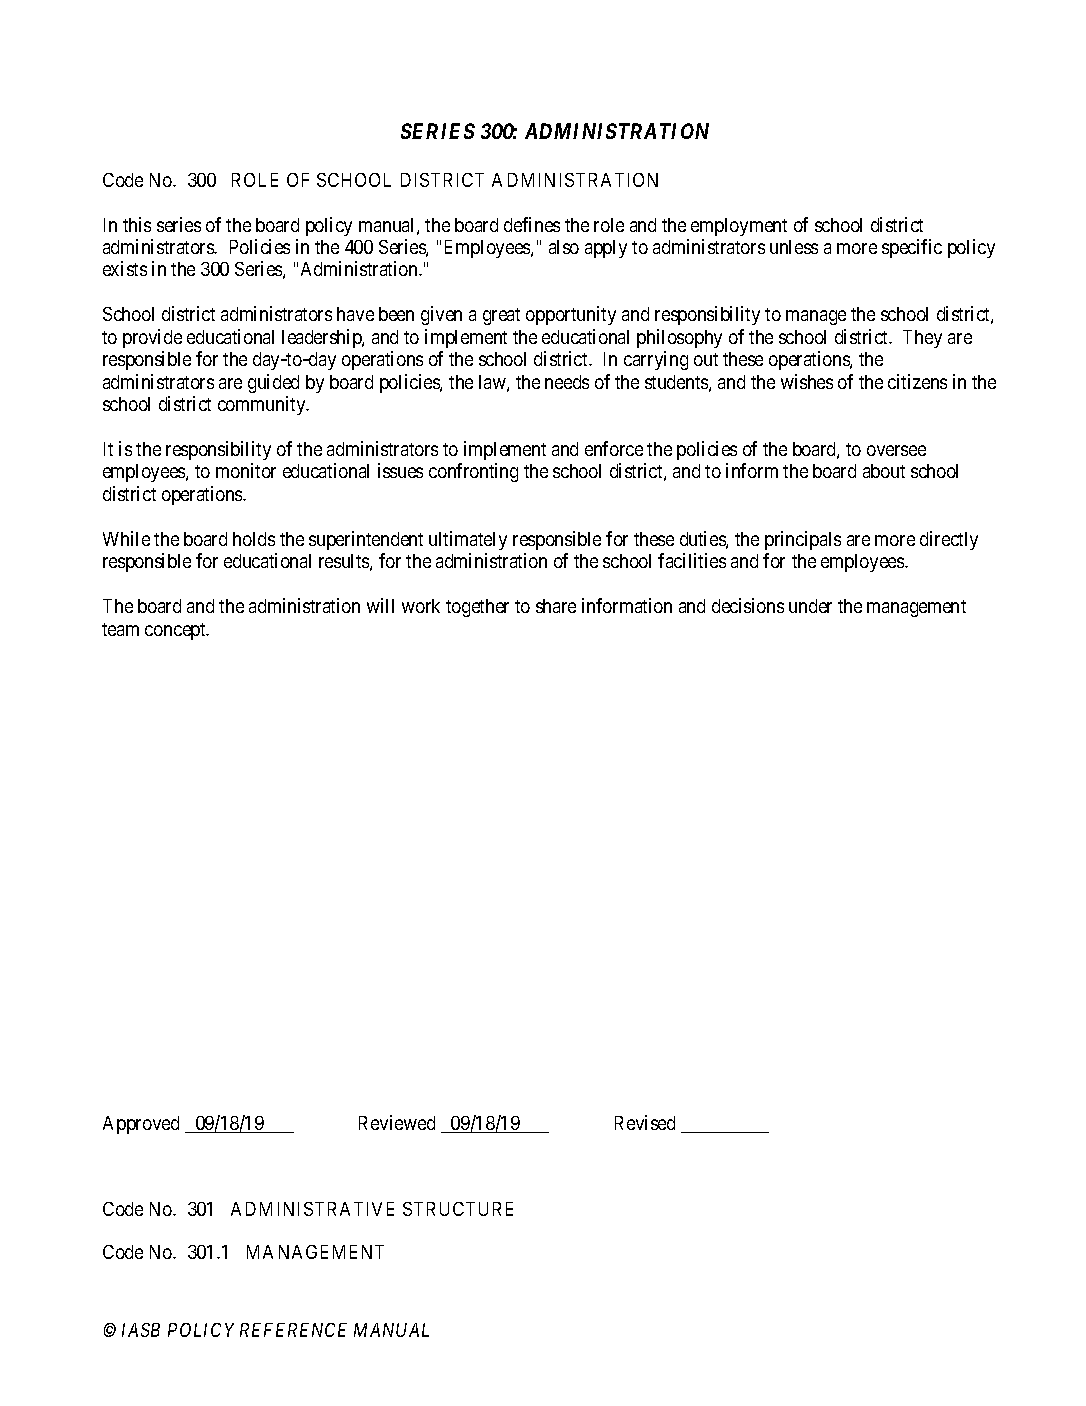  I want to click on share, so click(556, 606).
